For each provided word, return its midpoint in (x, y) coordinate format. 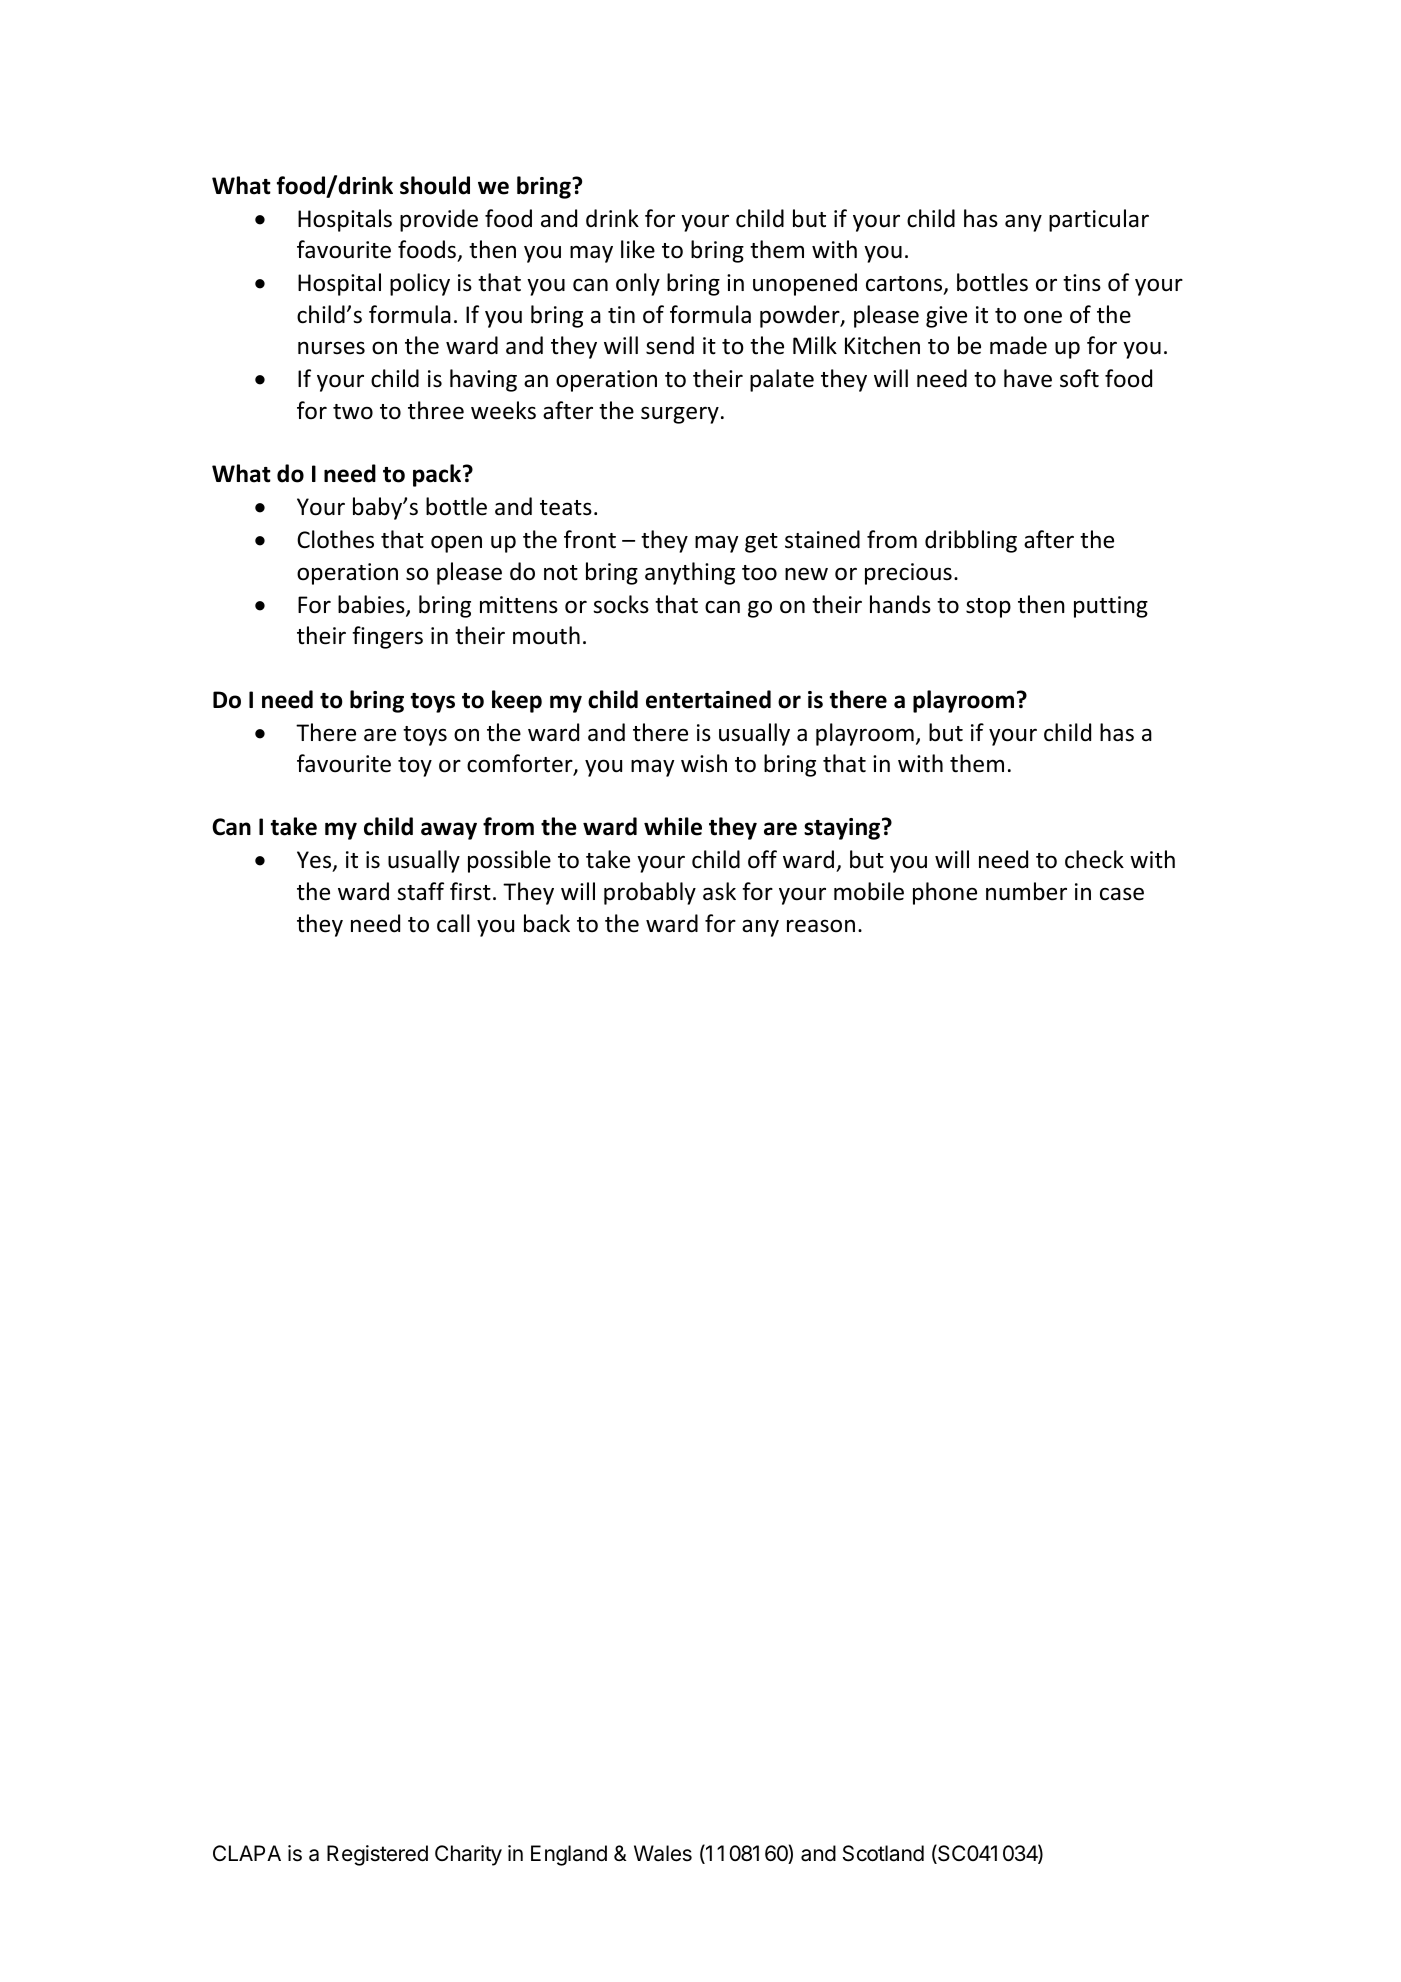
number (1026, 891)
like (638, 249)
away (449, 831)
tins (1082, 283)
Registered (377, 1855)
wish (704, 763)
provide (439, 220)
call (453, 923)
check (1094, 859)
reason (821, 926)
